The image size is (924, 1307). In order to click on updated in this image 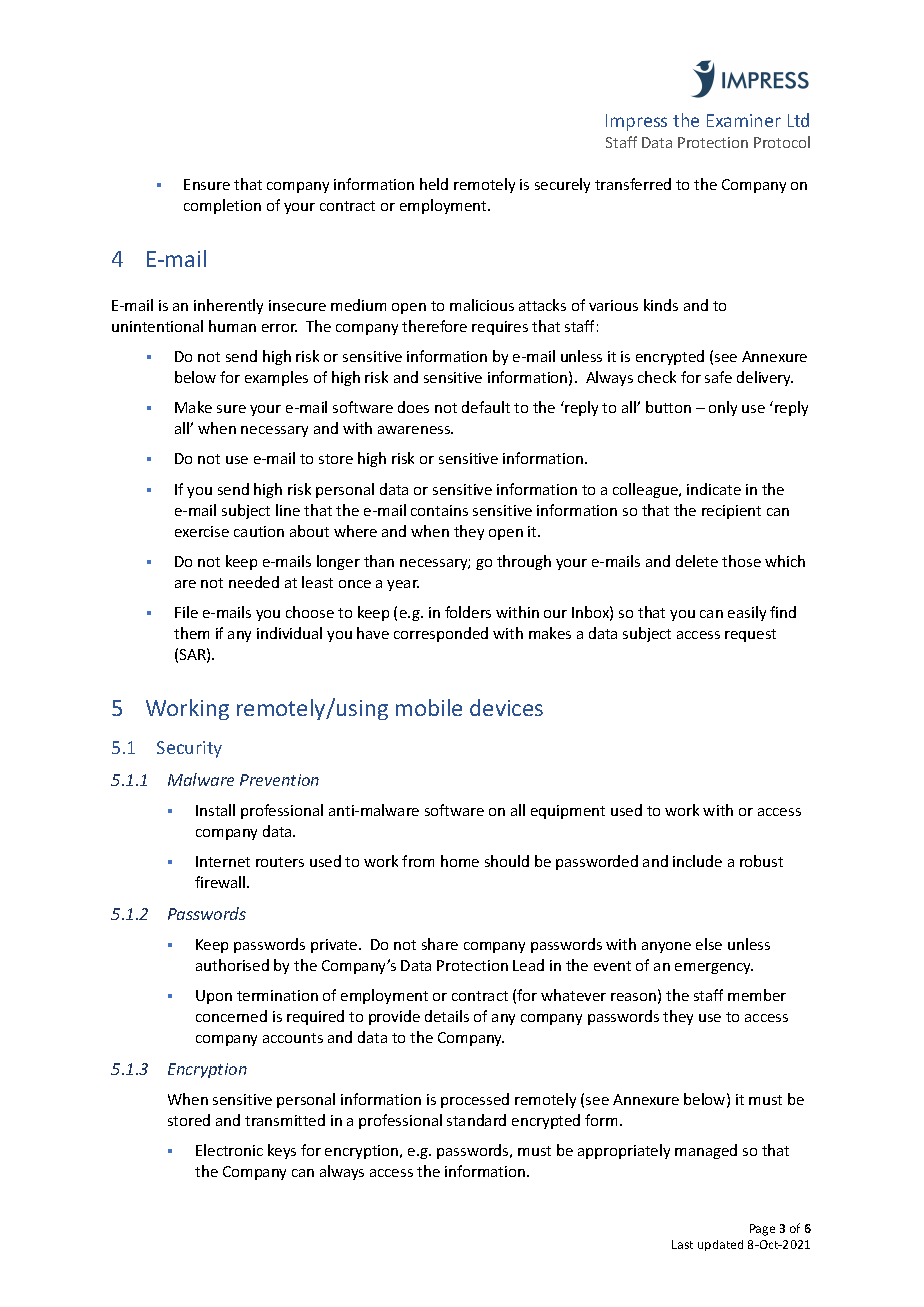, I will do `click(720, 1245)`.
